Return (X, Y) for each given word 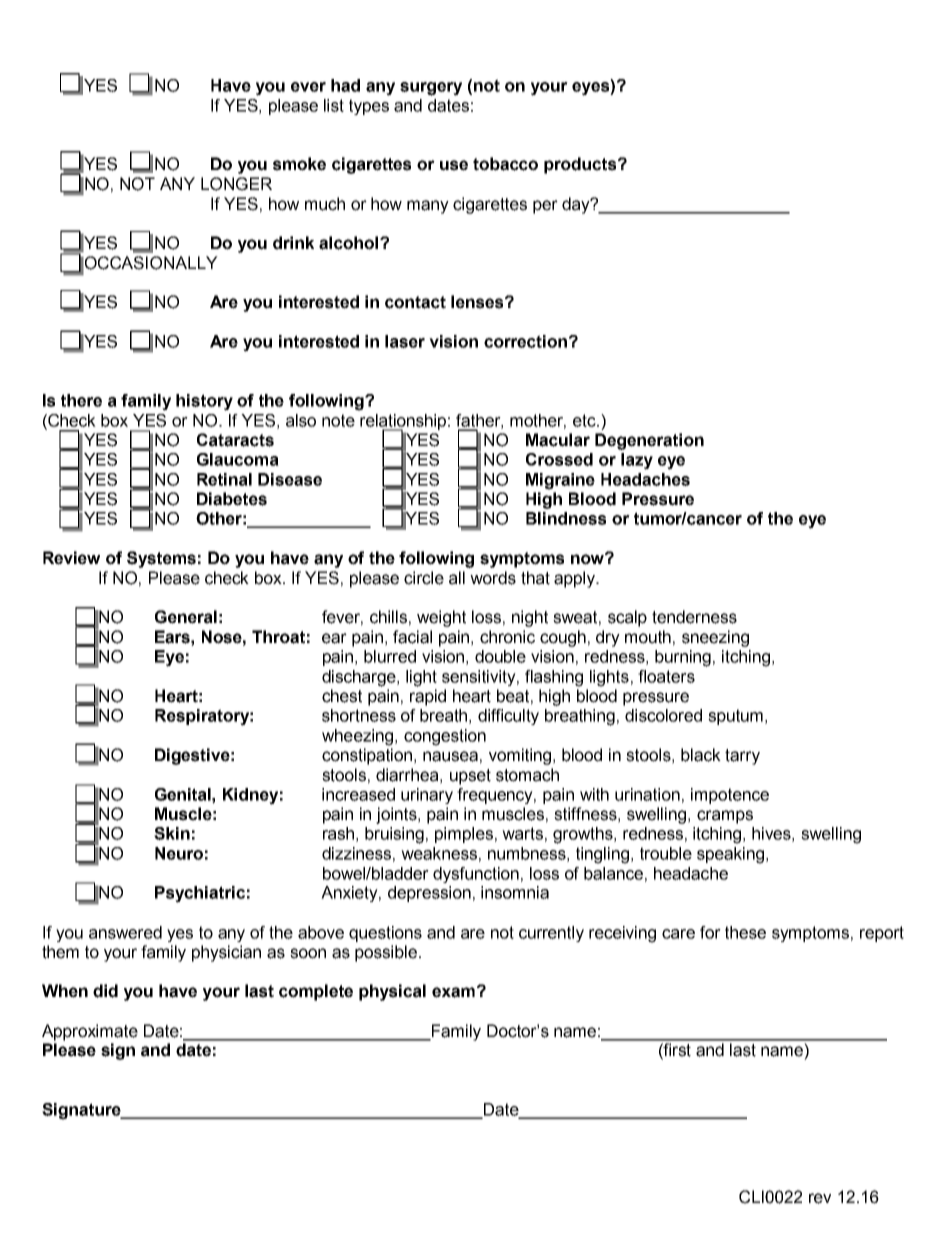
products (581, 165)
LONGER (236, 184)
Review (71, 558)
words (493, 578)
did (105, 991)
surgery (431, 89)
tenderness (694, 617)
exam (453, 992)
